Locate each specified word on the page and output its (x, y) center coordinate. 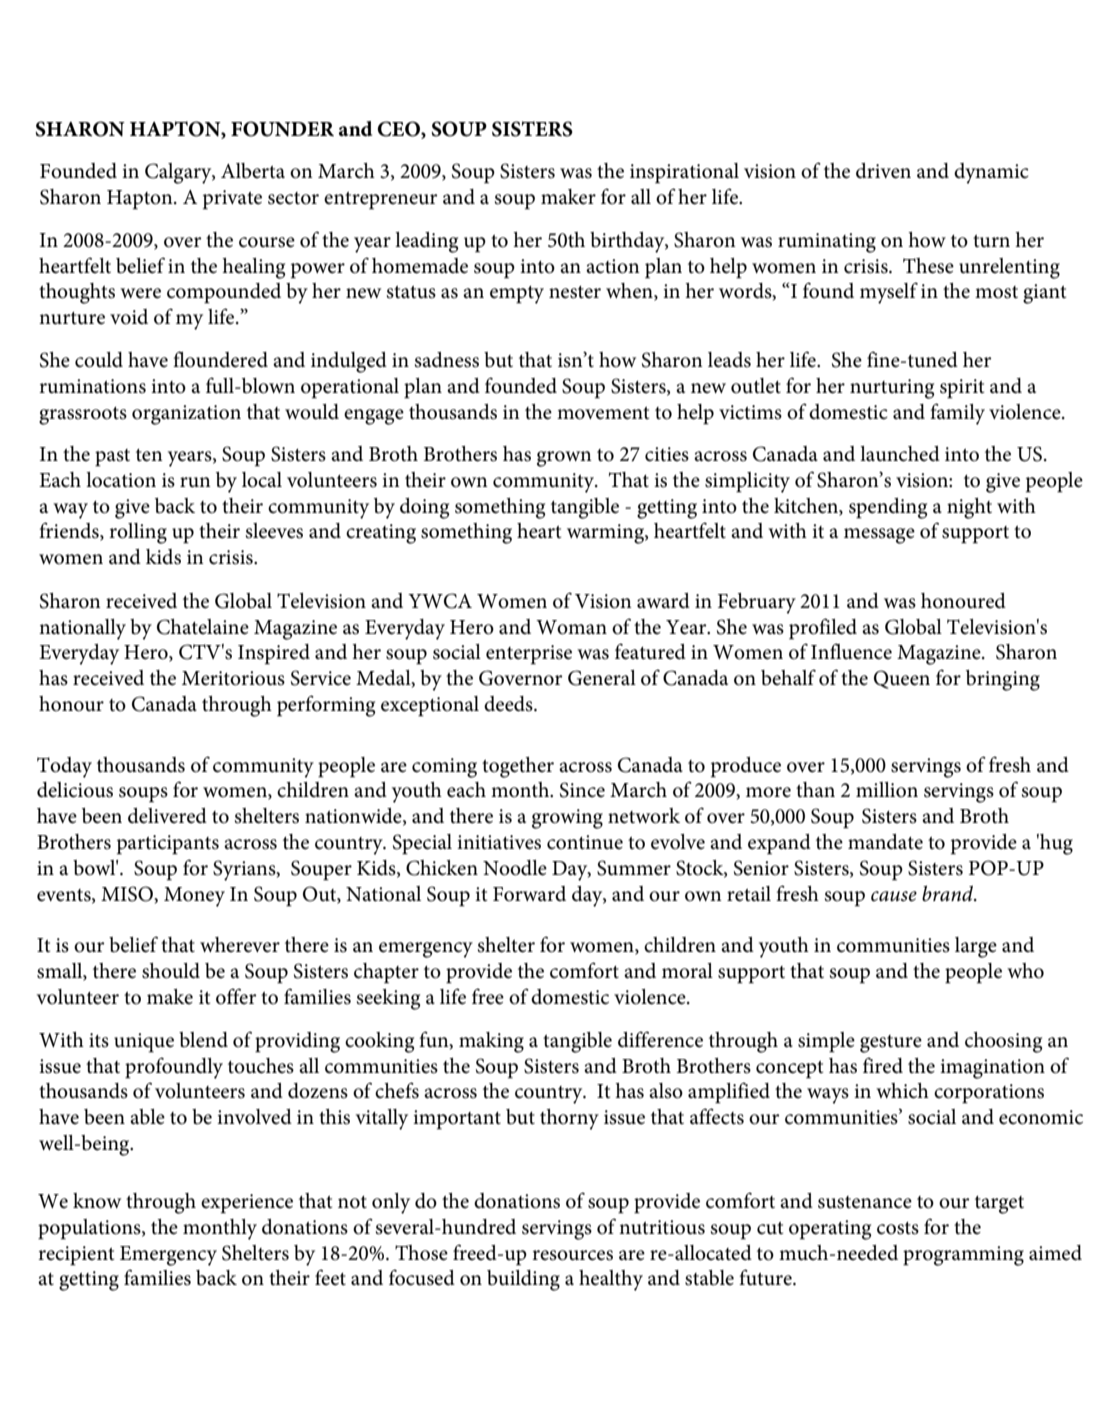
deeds (509, 704)
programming (963, 1256)
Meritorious (233, 678)
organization (186, 415)
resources (572, 1255)
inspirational (684, 173)
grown (564, 459)
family (957, 414)
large (976, 947)
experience (247, 1204)
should (171, 971)
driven (883, 171)
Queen (902, 679)
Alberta (253, 171)
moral (687, 971)
